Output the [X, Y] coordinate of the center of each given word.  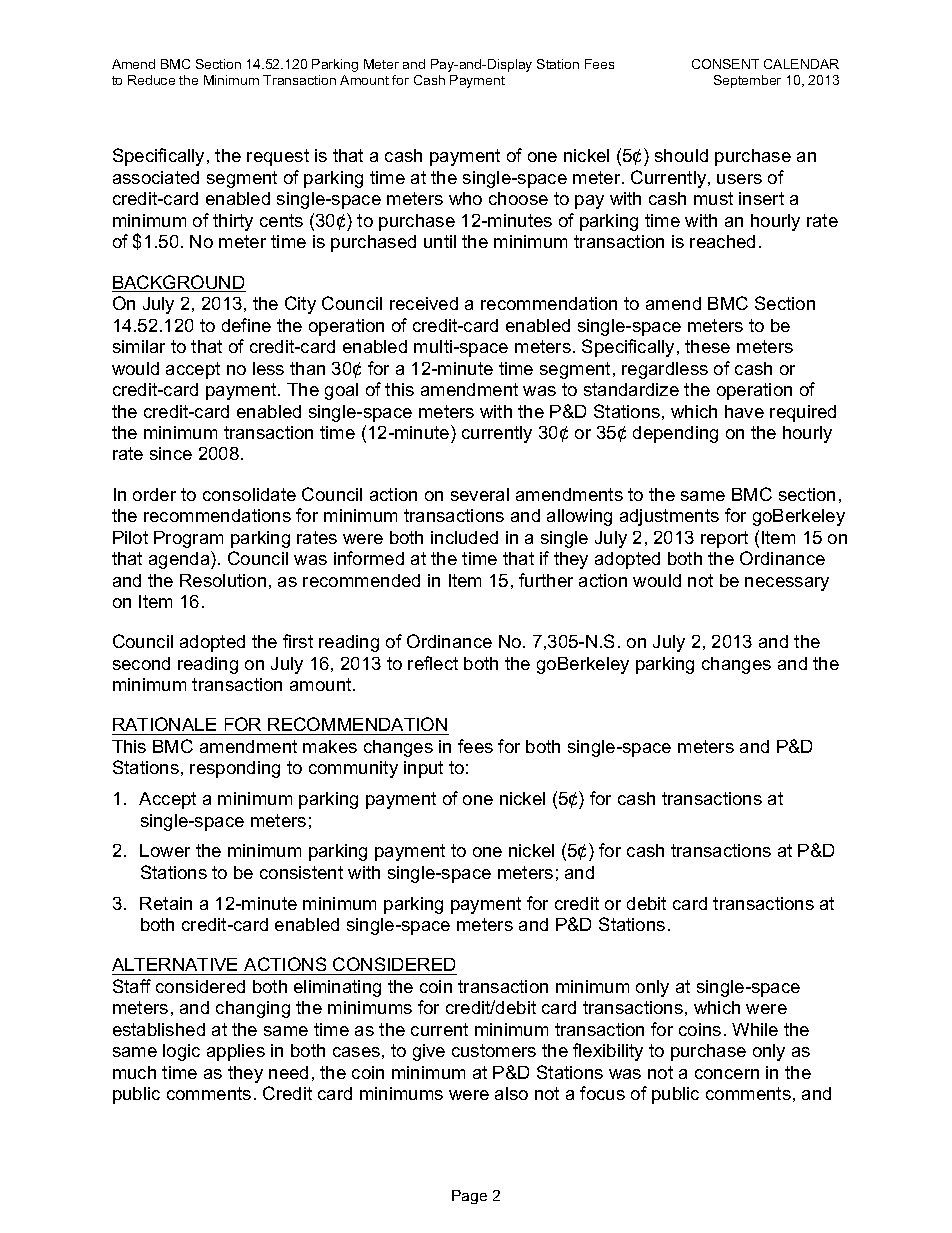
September [747, 81]
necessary [787, 584]
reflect [433, 663]
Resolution [223, 580]
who [465, 198]
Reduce [151, 80]
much [134, 1072]
